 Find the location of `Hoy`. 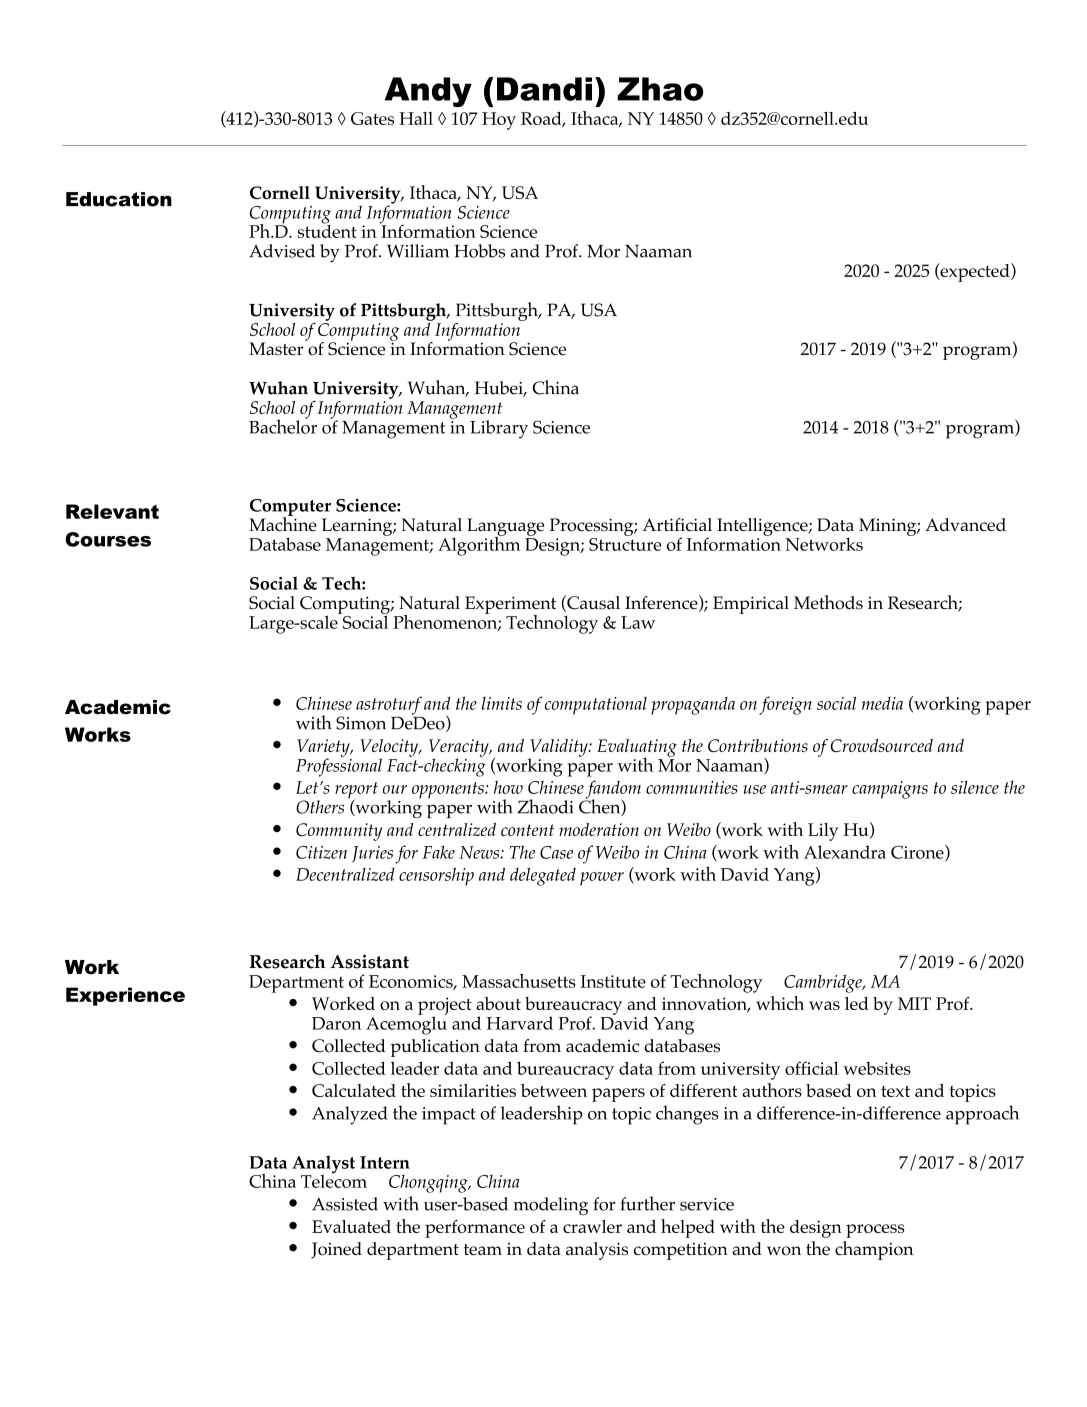

Hoy is located at coordinates (499, 121).
